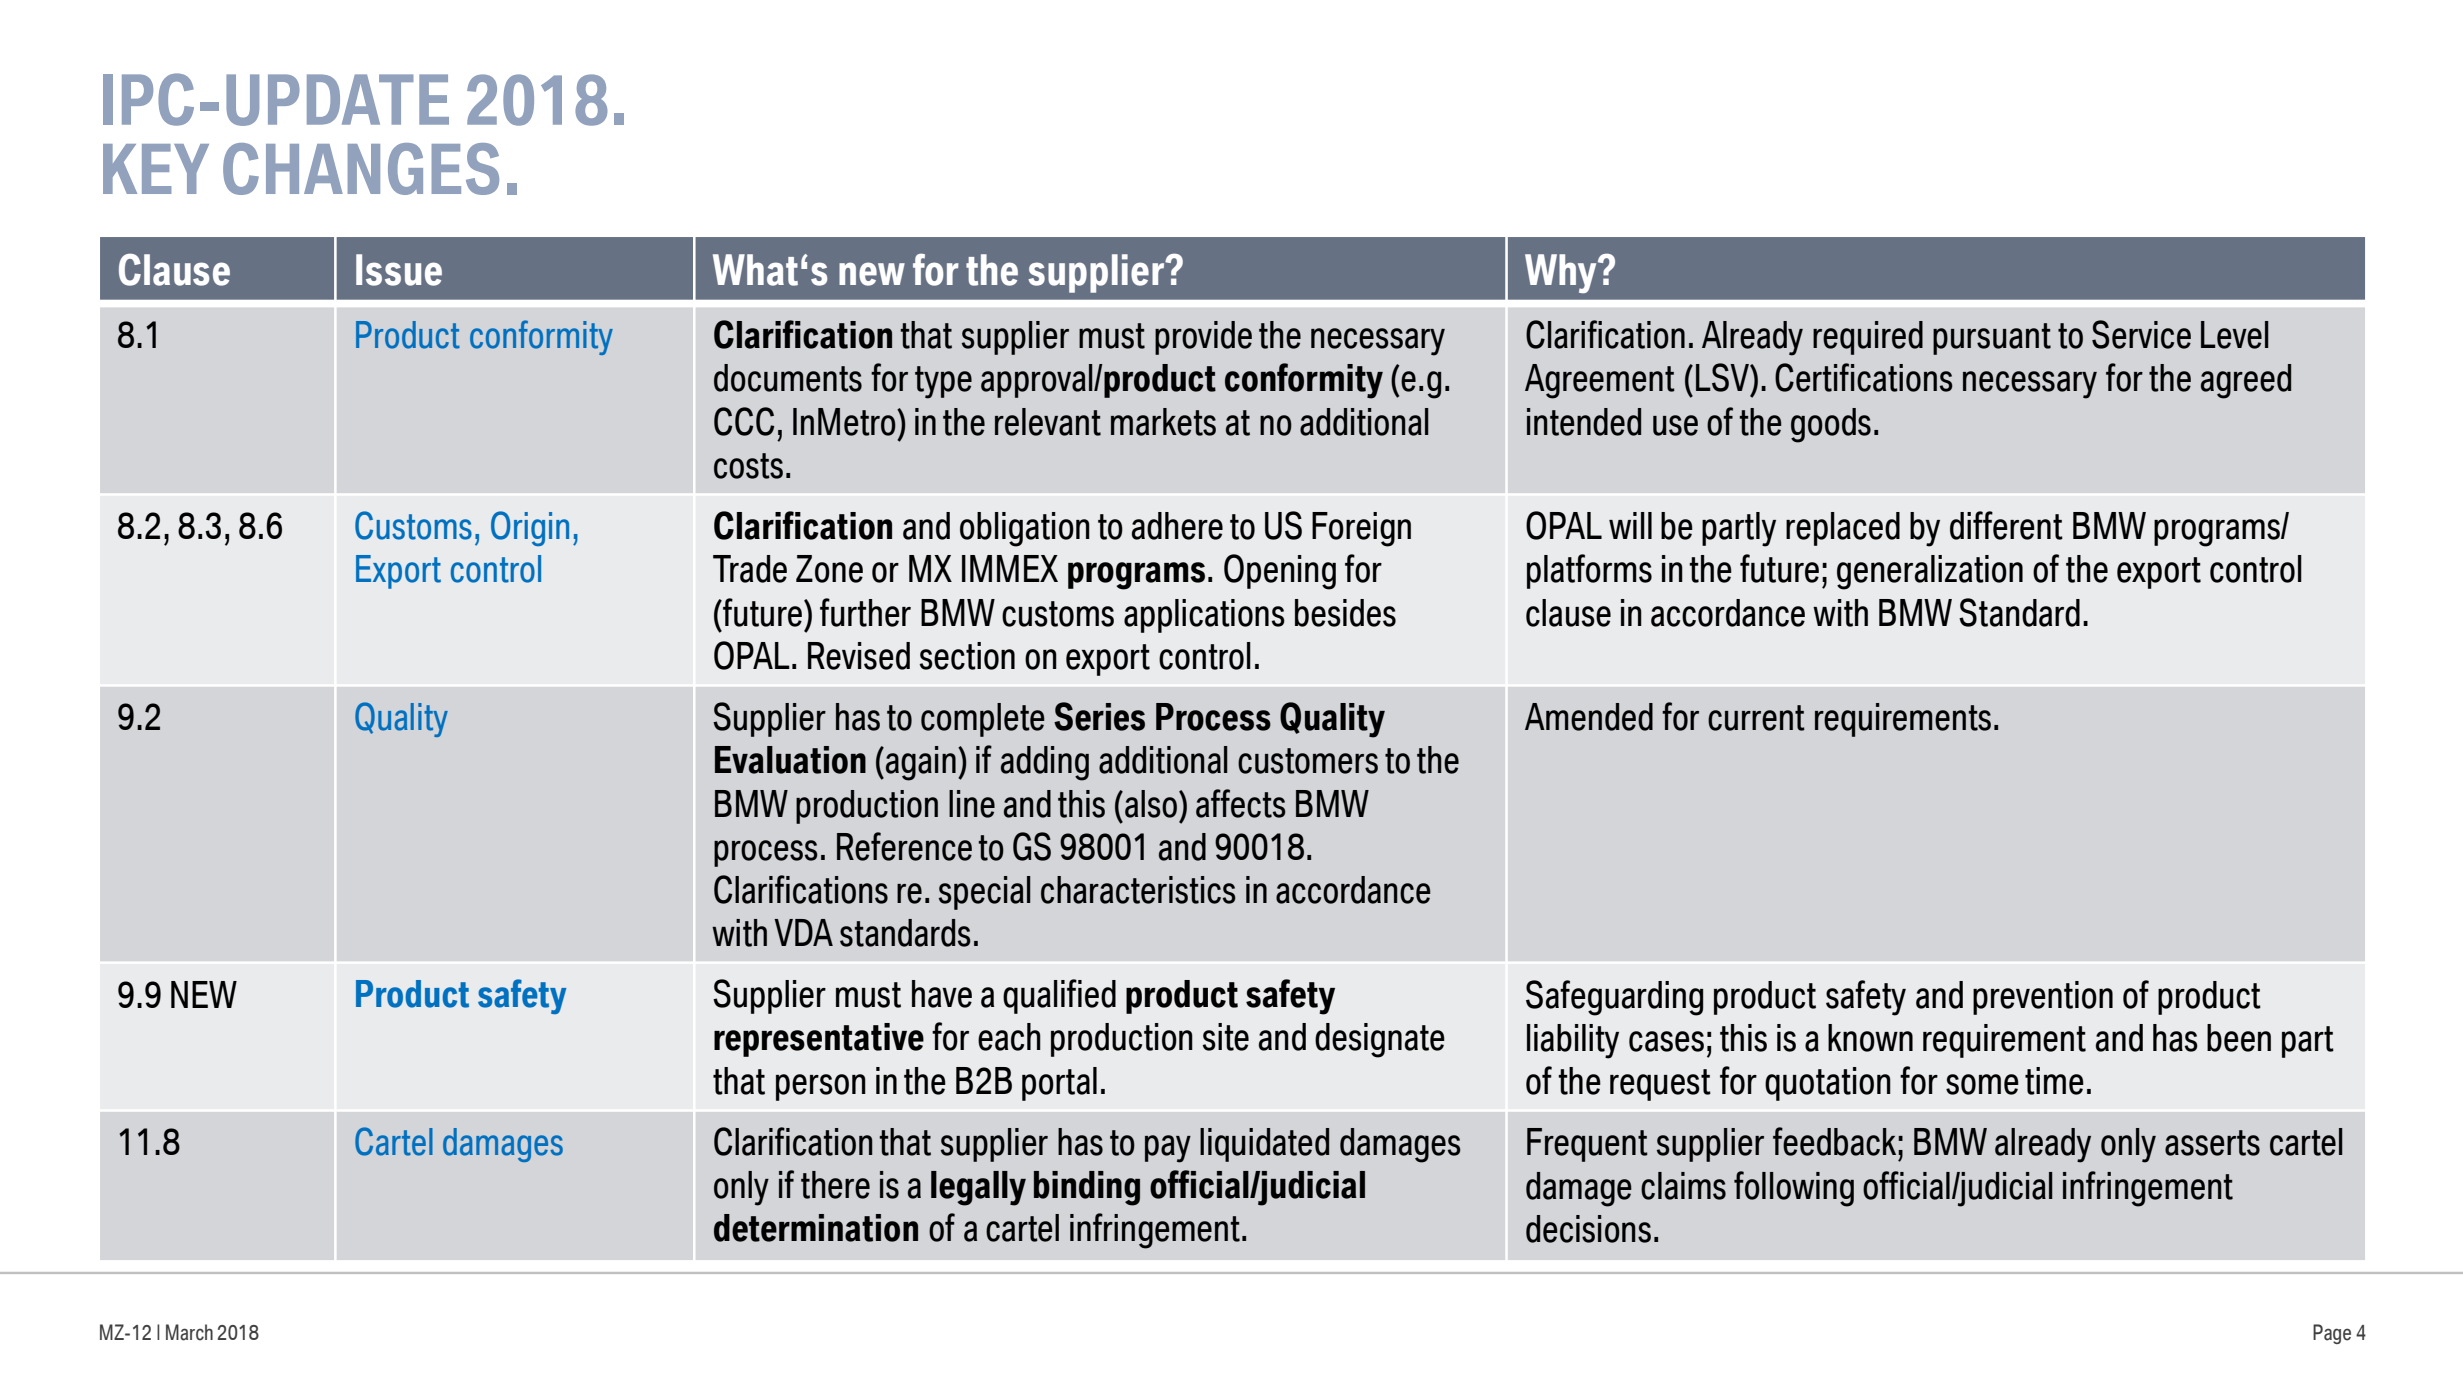 Image resolution: width=2463 pixels, height=1386 pixels. What do you see at coordinates (1562, 273) in the page?
I see `Why` at bounding box center [1562, 273].
